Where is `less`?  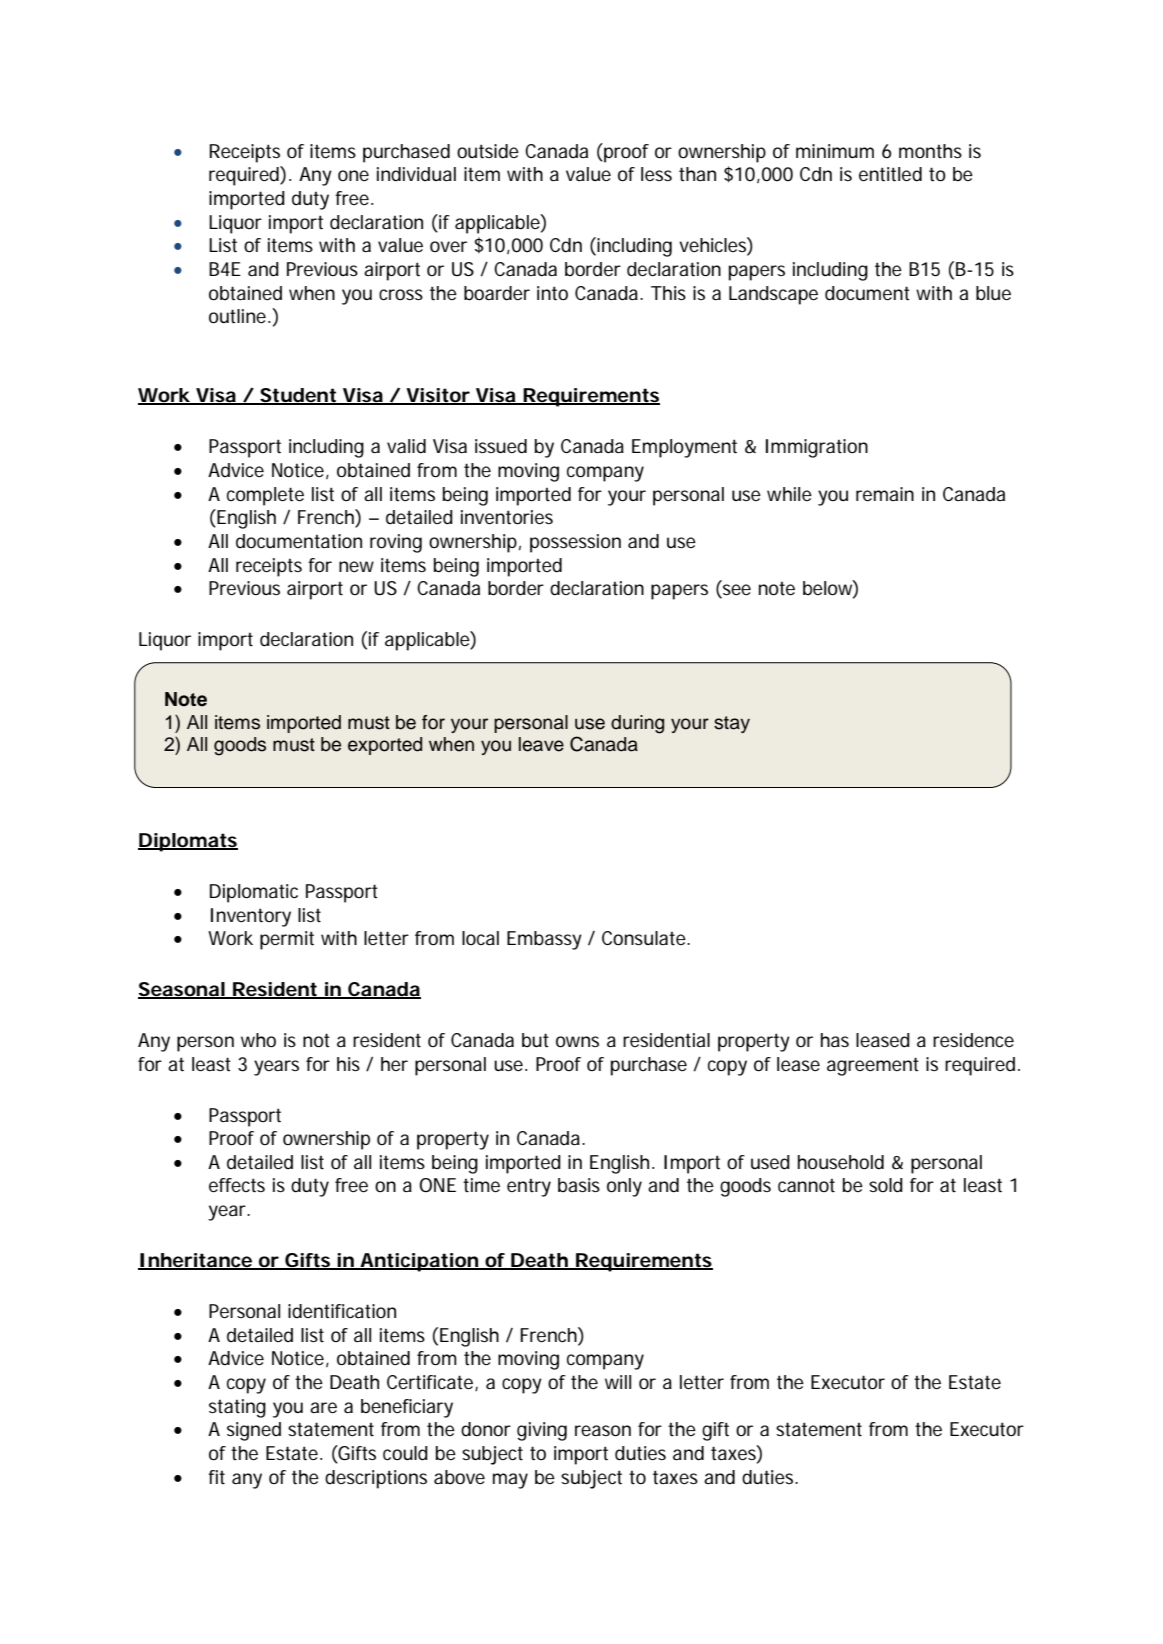
less is located at coordinates (656, 174).
